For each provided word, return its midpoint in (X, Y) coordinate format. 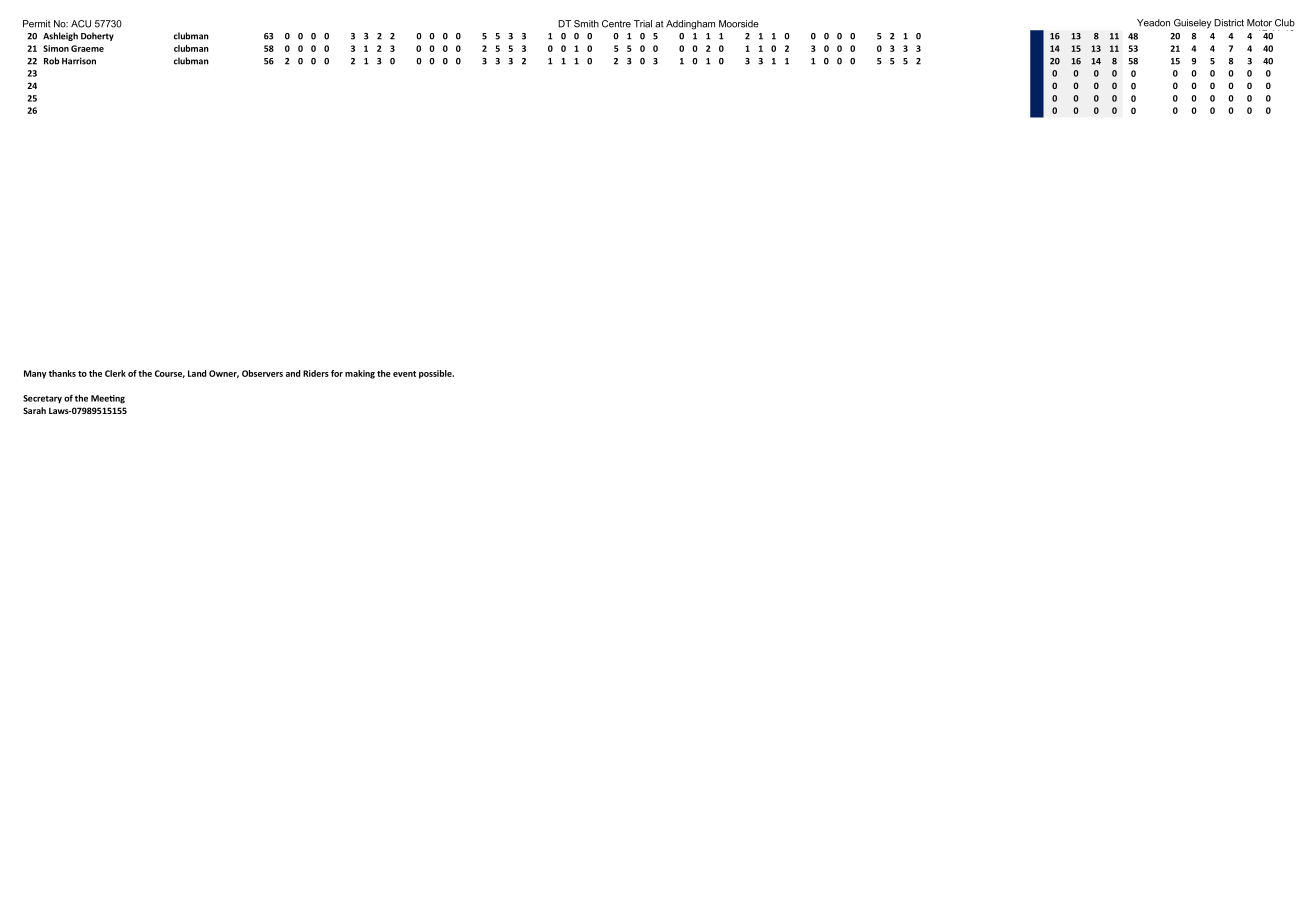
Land (197, 373)
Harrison (79, 61)
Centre (616, 24)
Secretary (42, 399)
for (337, 373)
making (360, 374)
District (1229, 23)
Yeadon (1153, 23)
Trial (643, 24)
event (404, 374)
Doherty (97, 36)
